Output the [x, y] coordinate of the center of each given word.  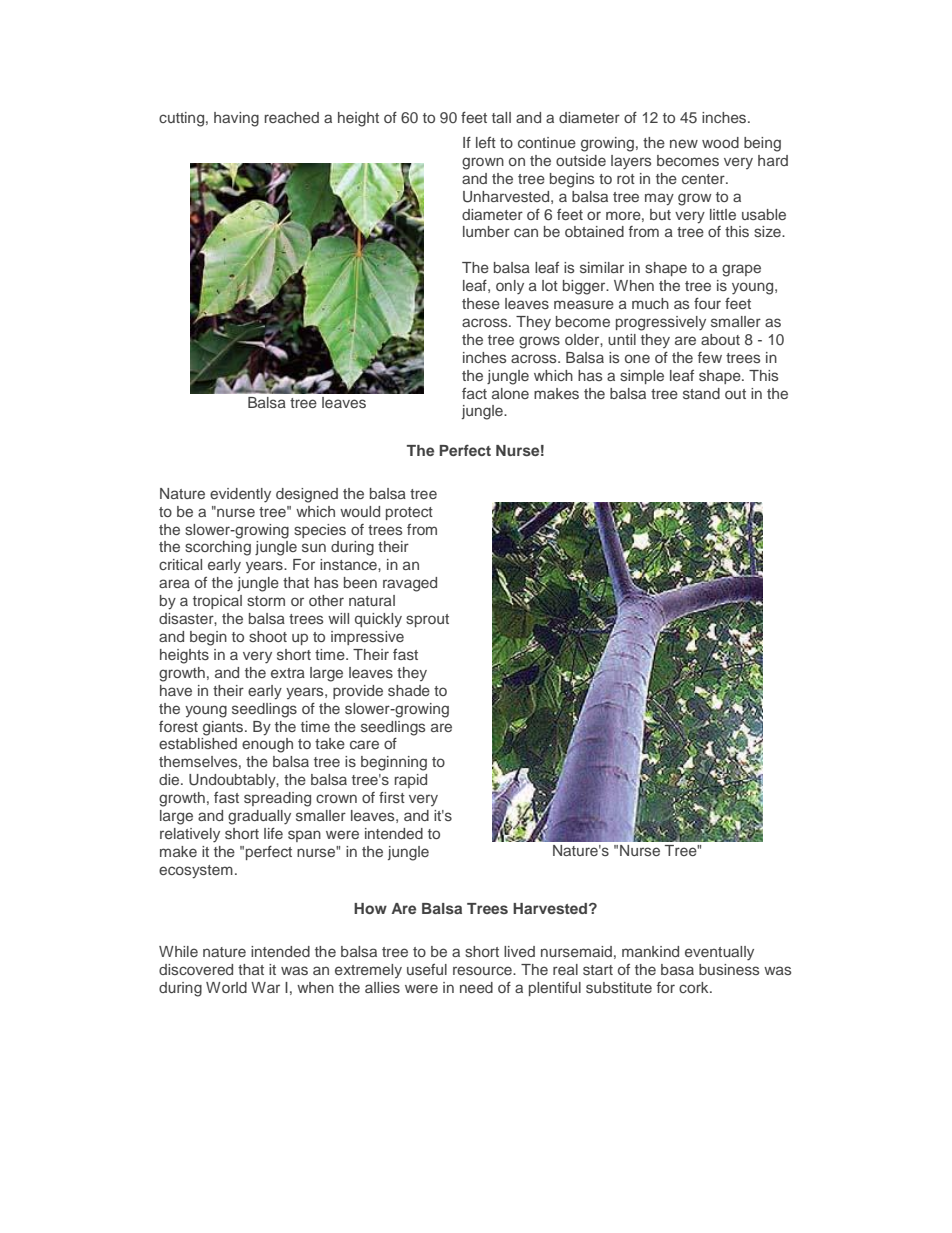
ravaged [410, 584]
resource [483, 970]
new [684, 143]
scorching [218, 548]
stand [701, 393]
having [236, 119]
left [486, 142]
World [226, 987]
